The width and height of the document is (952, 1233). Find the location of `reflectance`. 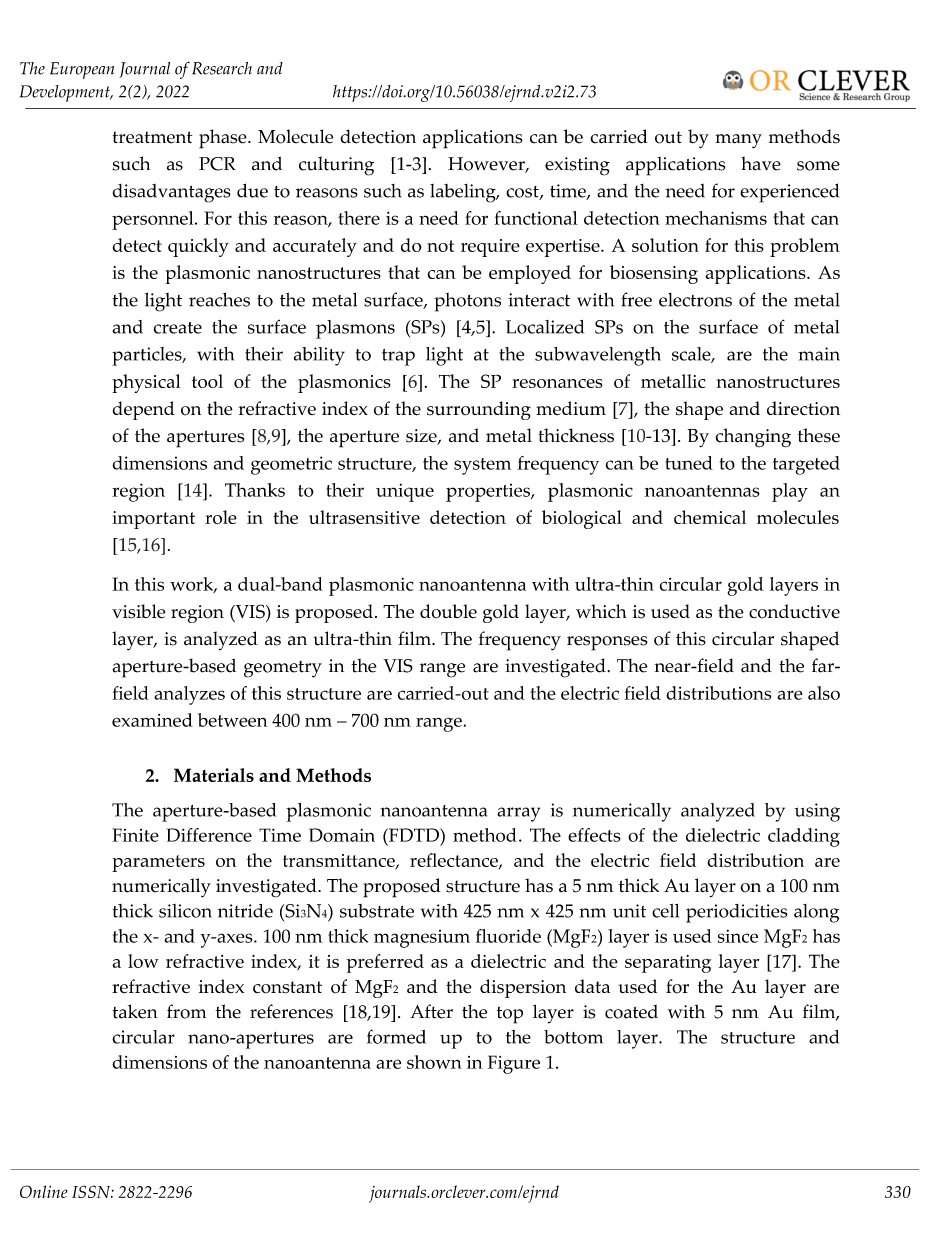

reflectance is located at coordinates (455, 861).
